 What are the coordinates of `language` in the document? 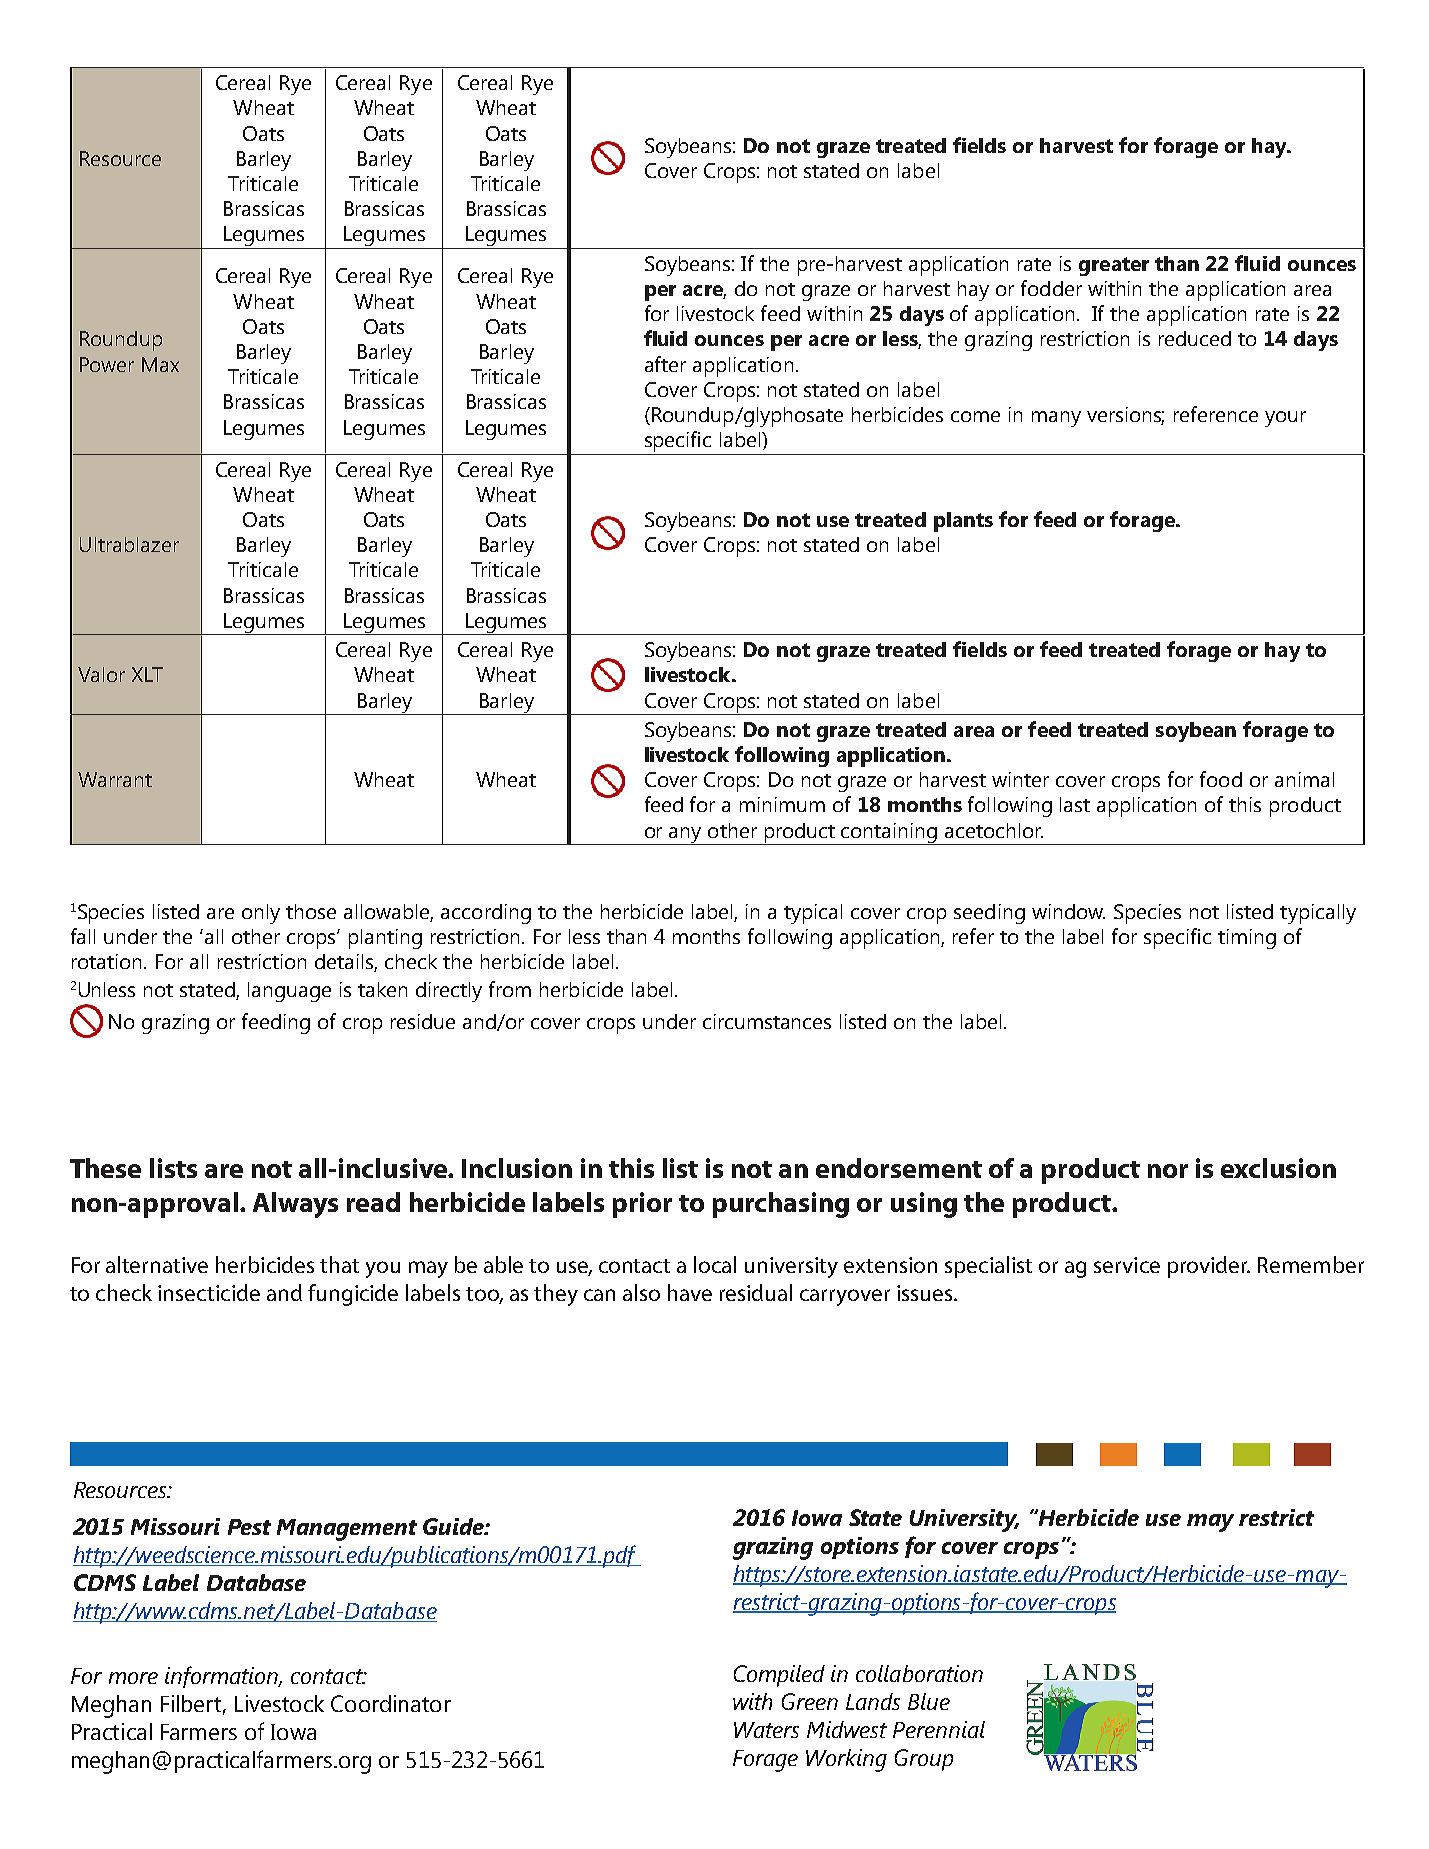 It's located at (289, 992).
